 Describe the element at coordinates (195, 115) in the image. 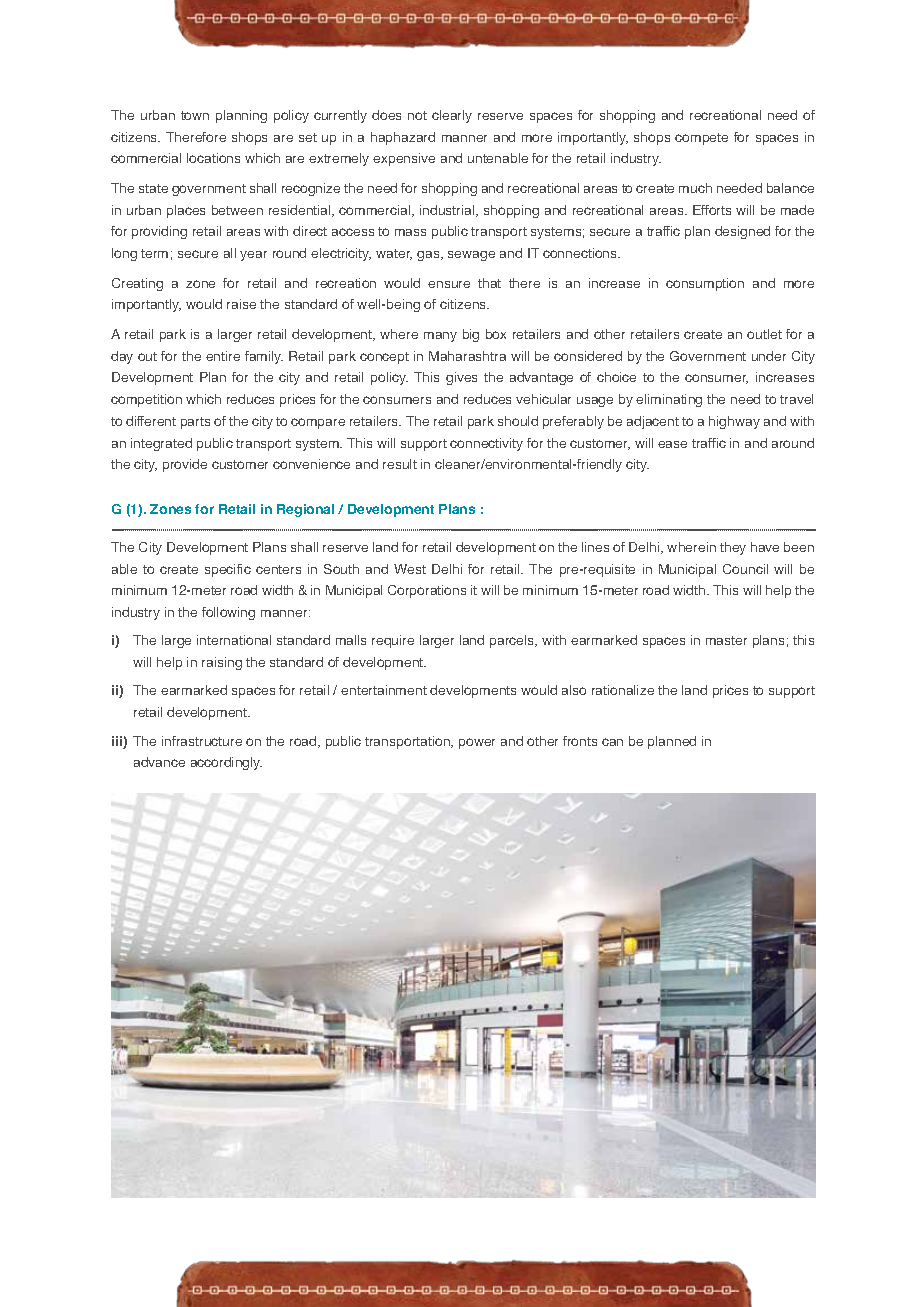

I see `town` at that location.
